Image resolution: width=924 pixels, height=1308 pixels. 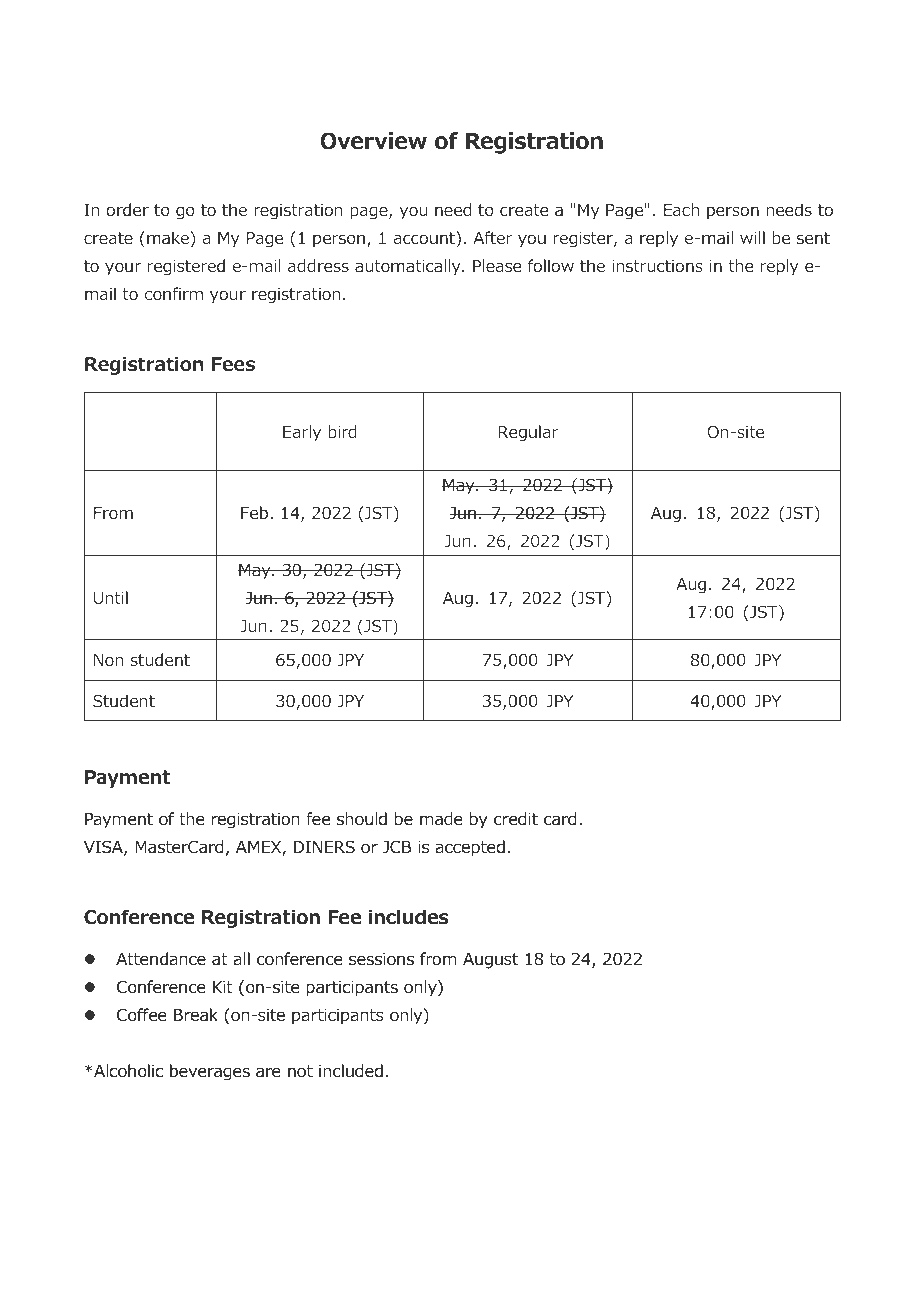 I want to click on Fees, so click(x=233, y=364).
